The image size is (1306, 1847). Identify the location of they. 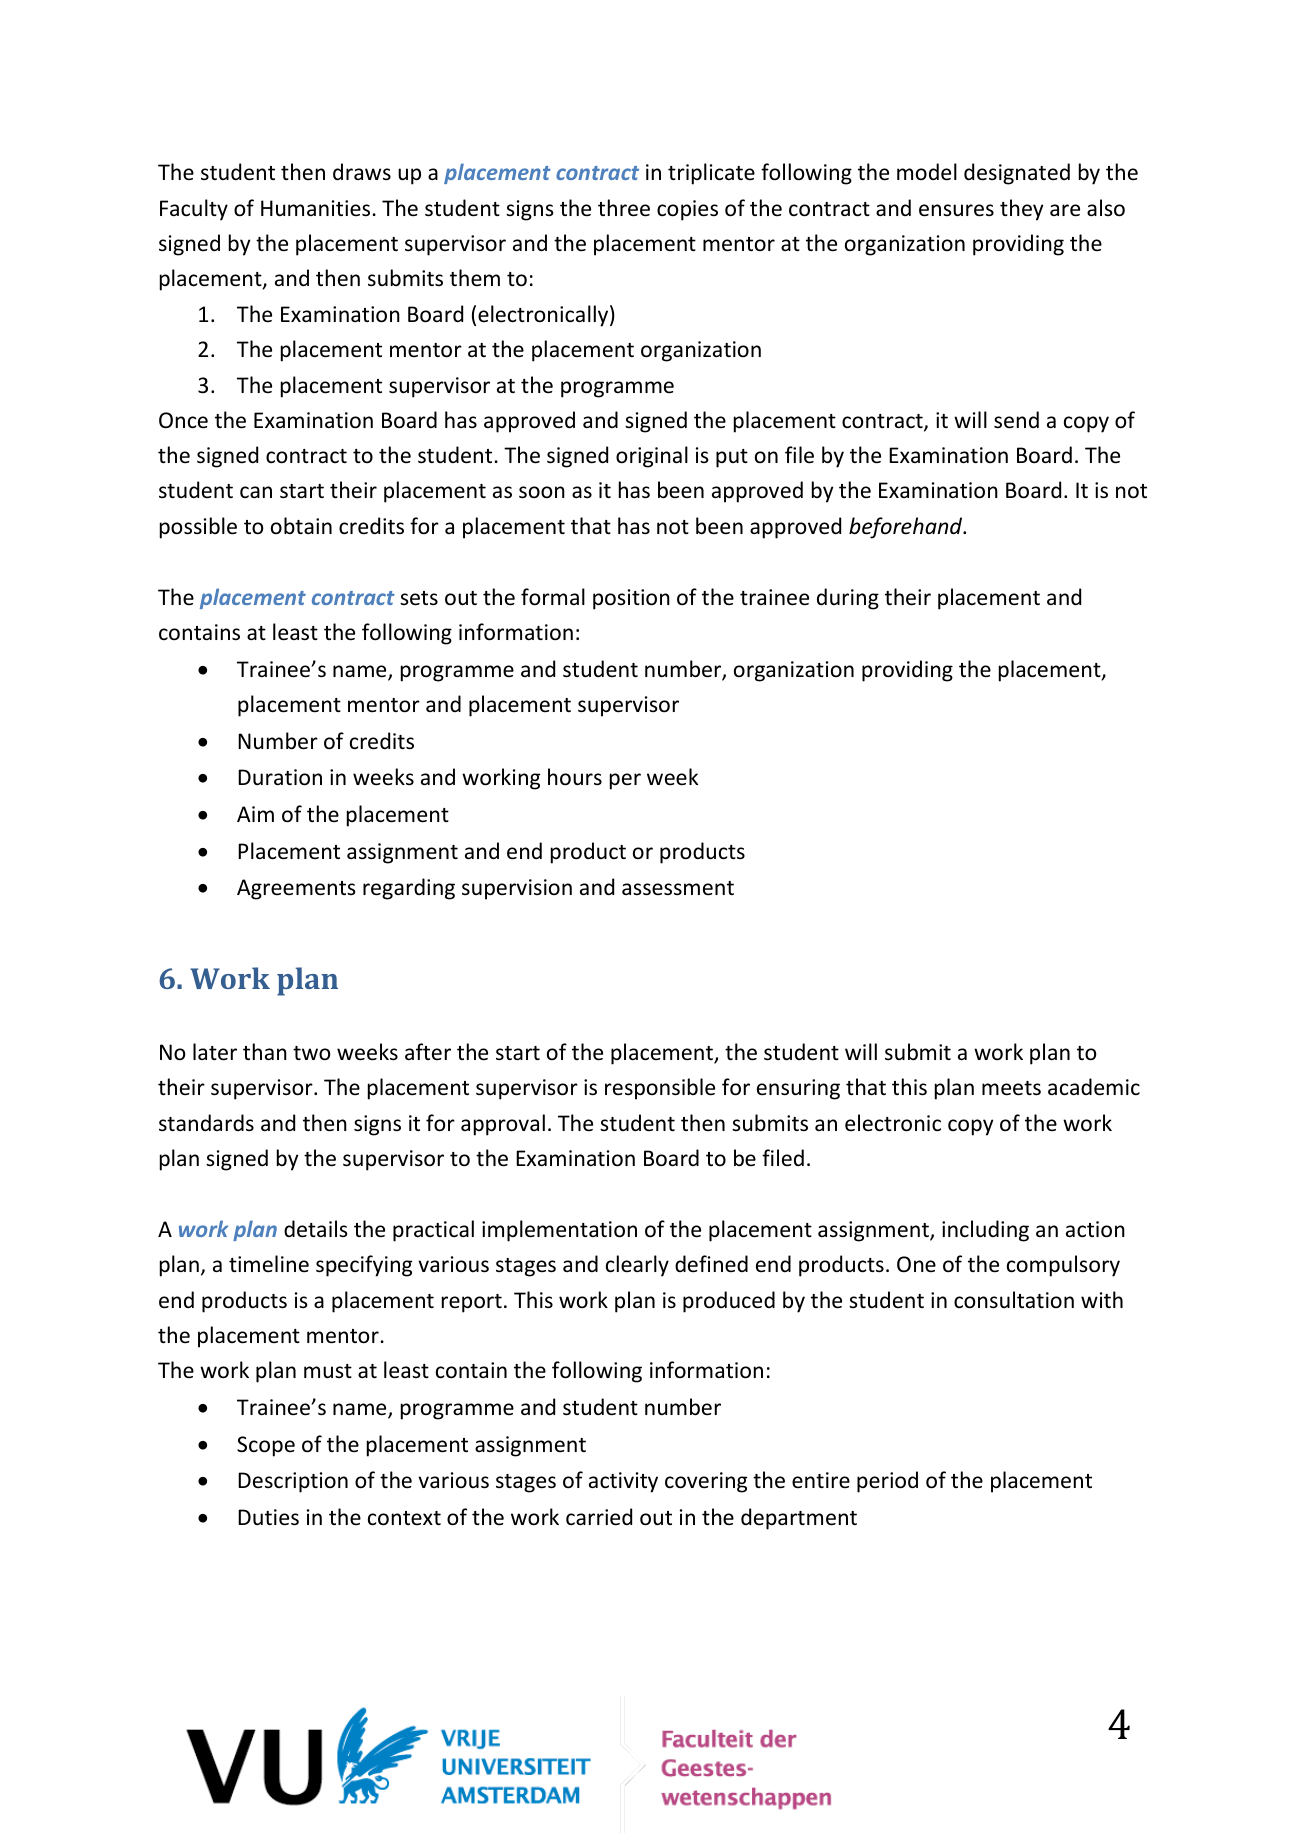
(1021, 210).
